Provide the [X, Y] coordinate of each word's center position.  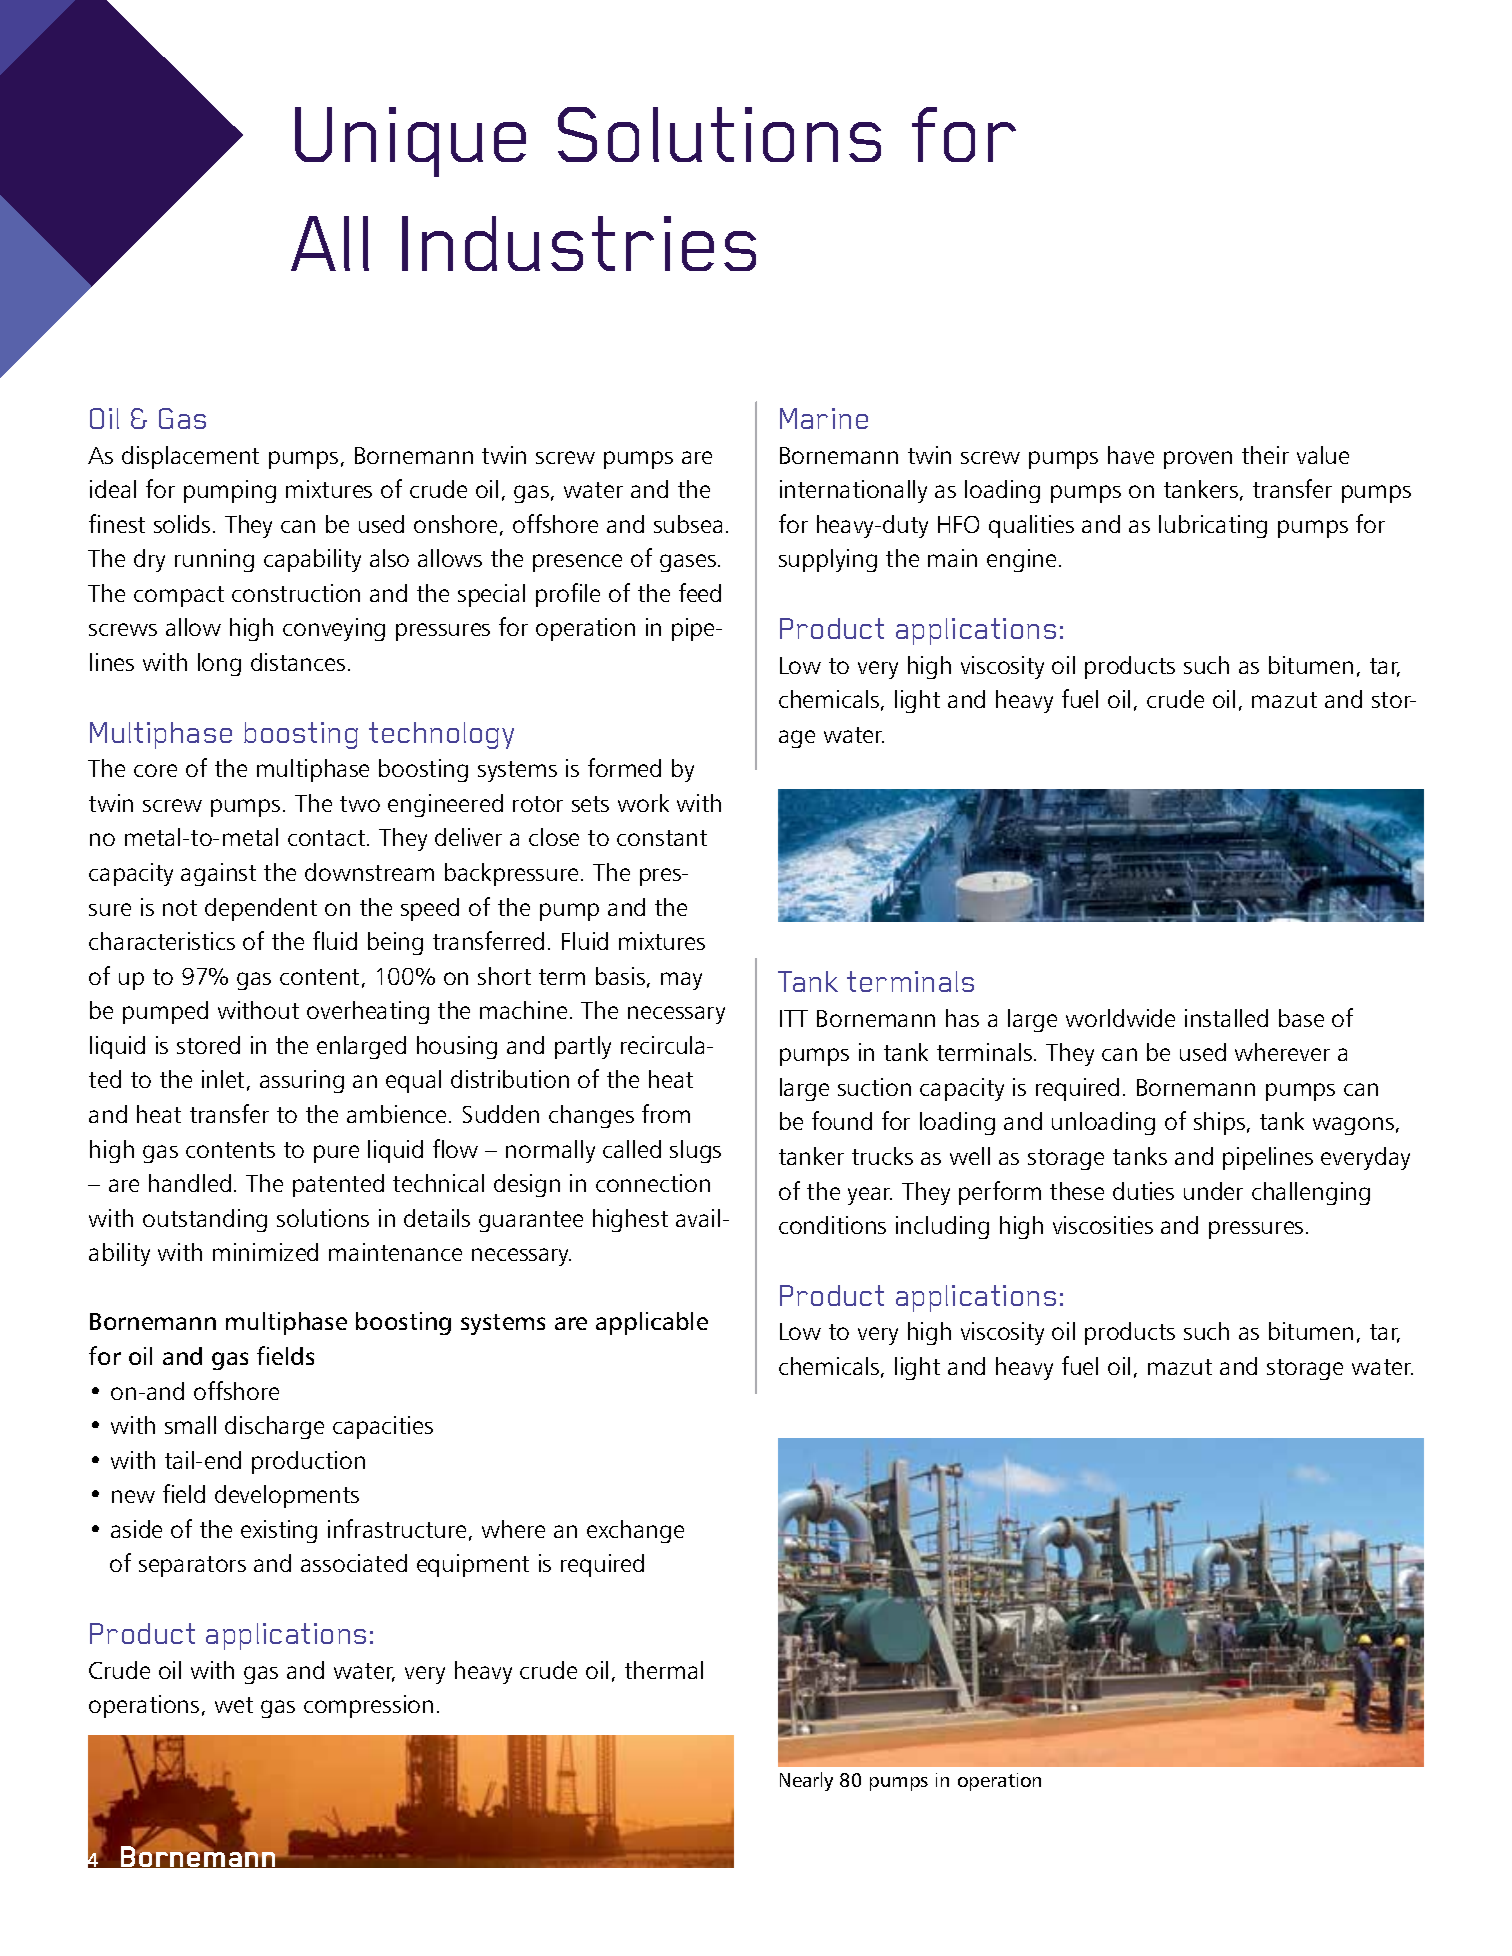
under [1213, 1191]
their [1265, 455]
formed [624, 767]
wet [234, 1705]
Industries [579, 243]
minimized [265, 1252]
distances [298, 662]
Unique [410, 142]
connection [653, 1183]
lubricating [1213, 526]
